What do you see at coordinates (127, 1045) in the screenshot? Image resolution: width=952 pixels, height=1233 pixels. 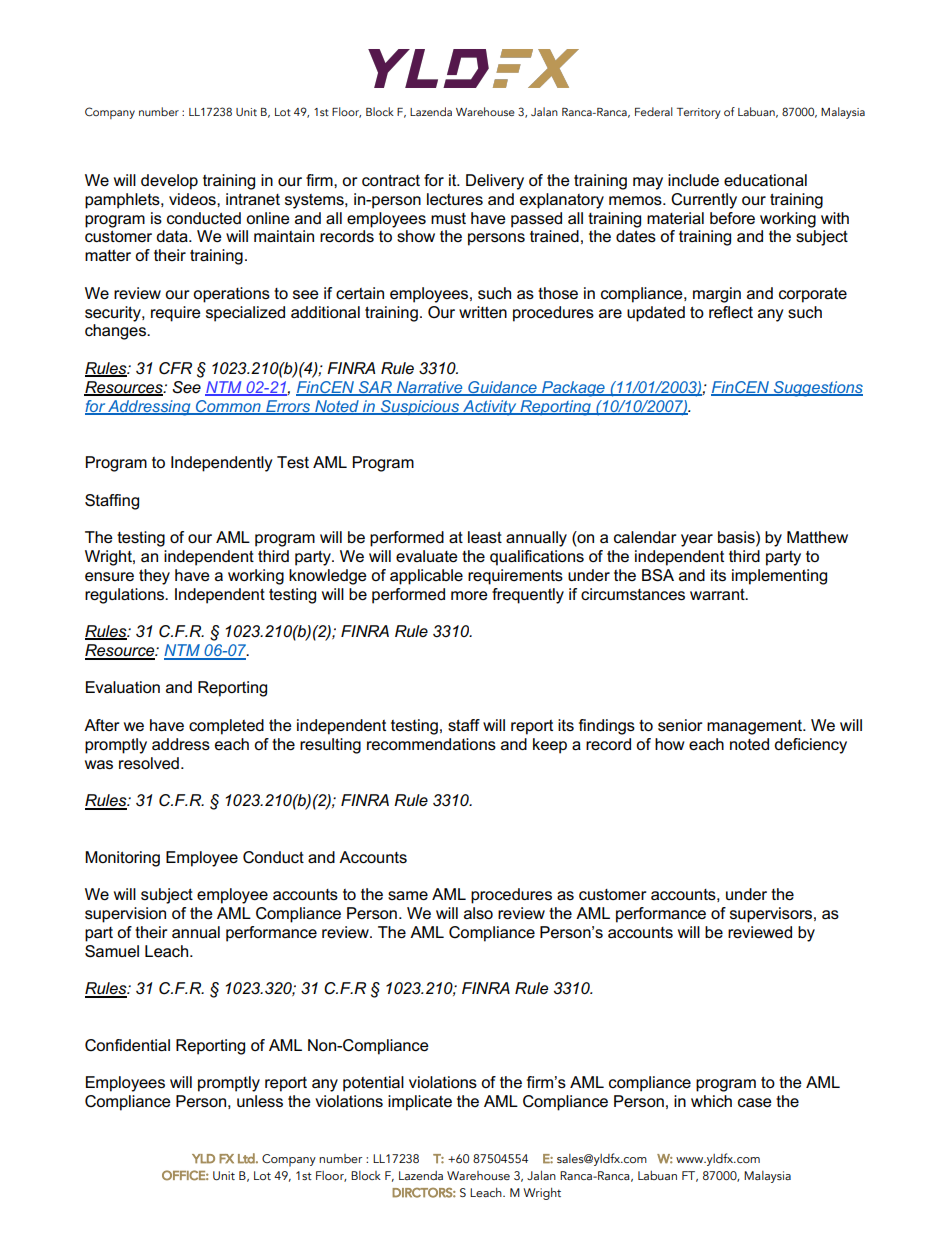 I see `Confidential` at bounding box center [127, 1045].
